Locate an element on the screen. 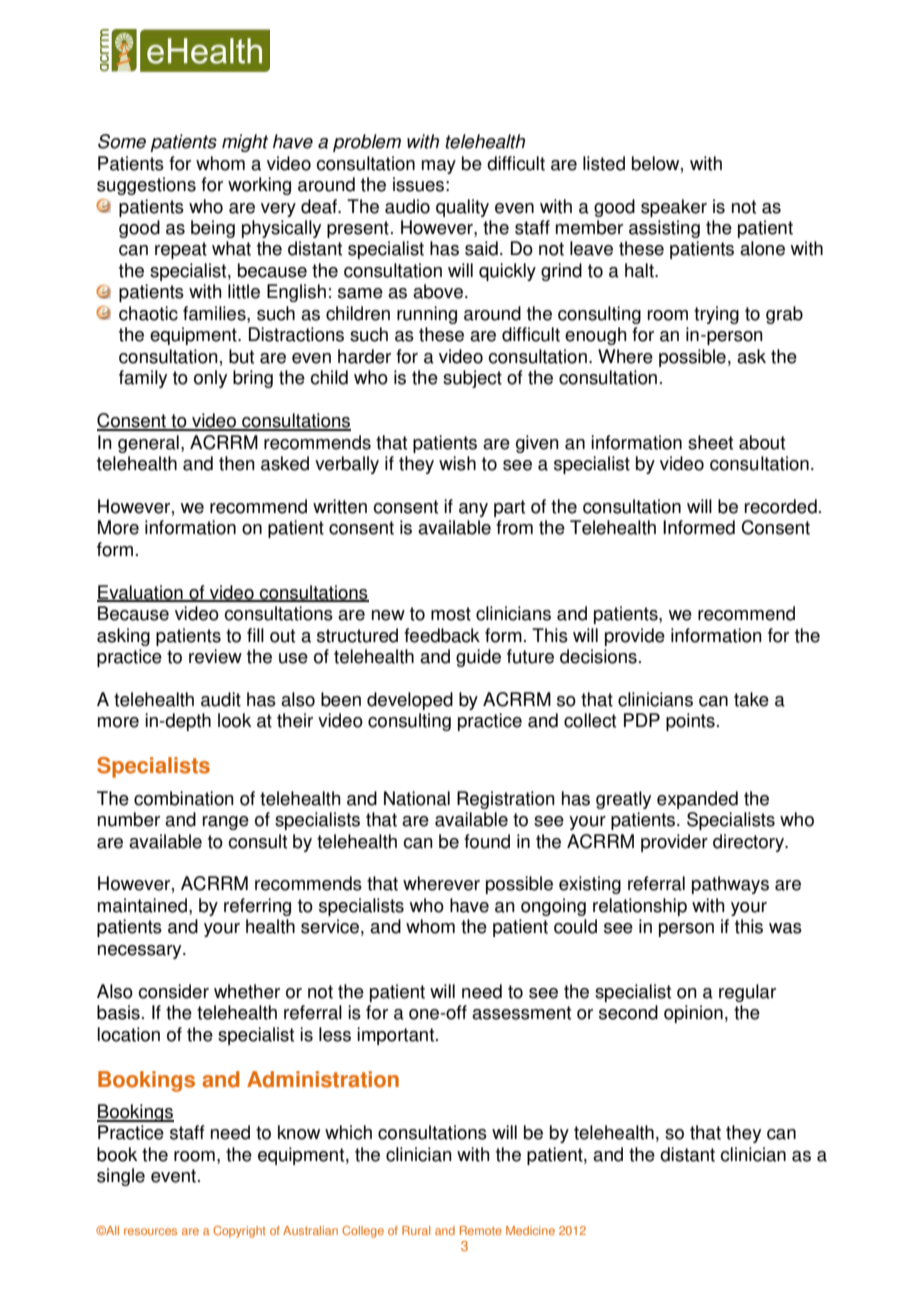 Image resolution: width=924 pixels, height=1309 pixels. necessary is located at coordinates (141, 952).
